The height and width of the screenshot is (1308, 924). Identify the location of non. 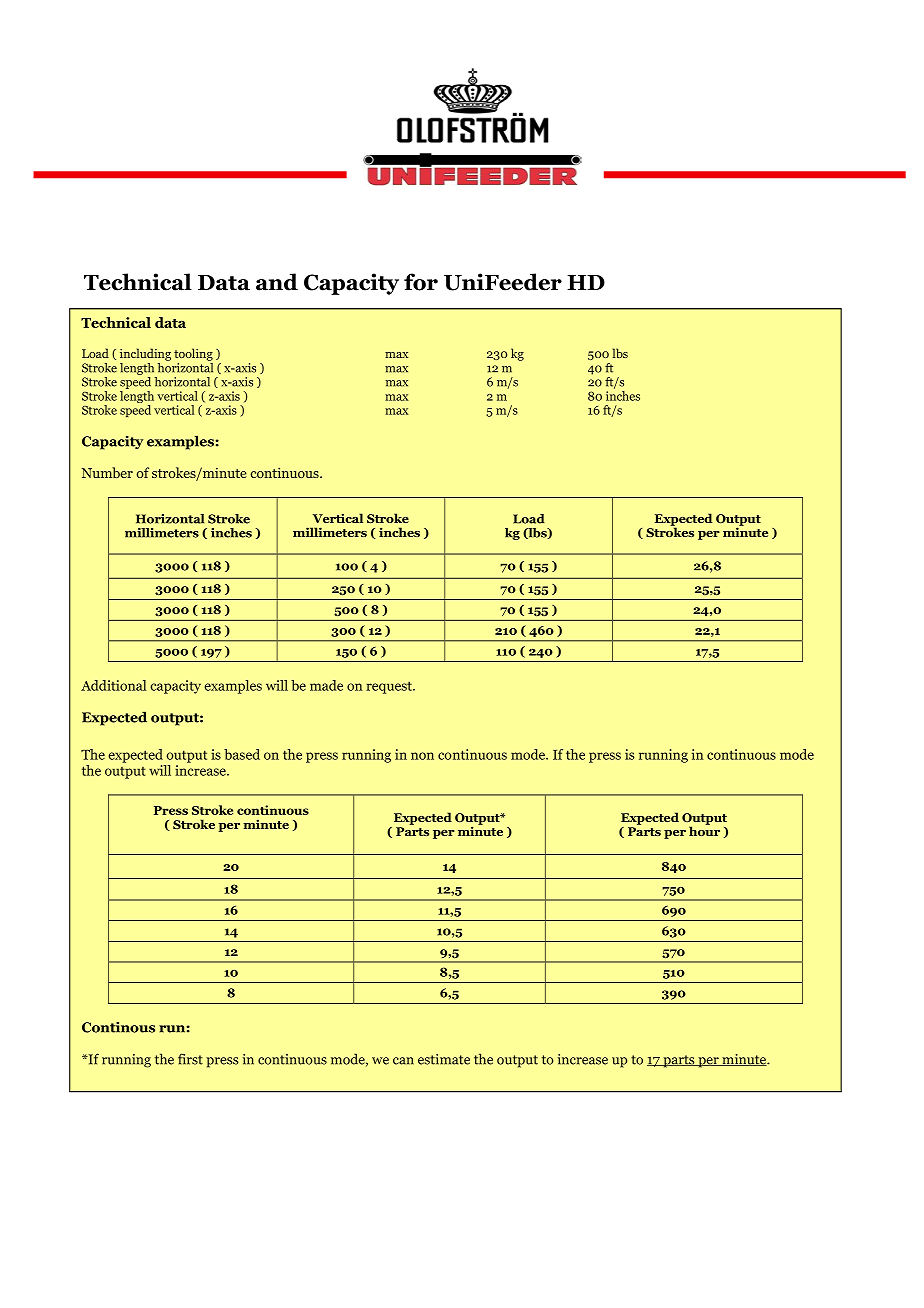
(422, 756).
